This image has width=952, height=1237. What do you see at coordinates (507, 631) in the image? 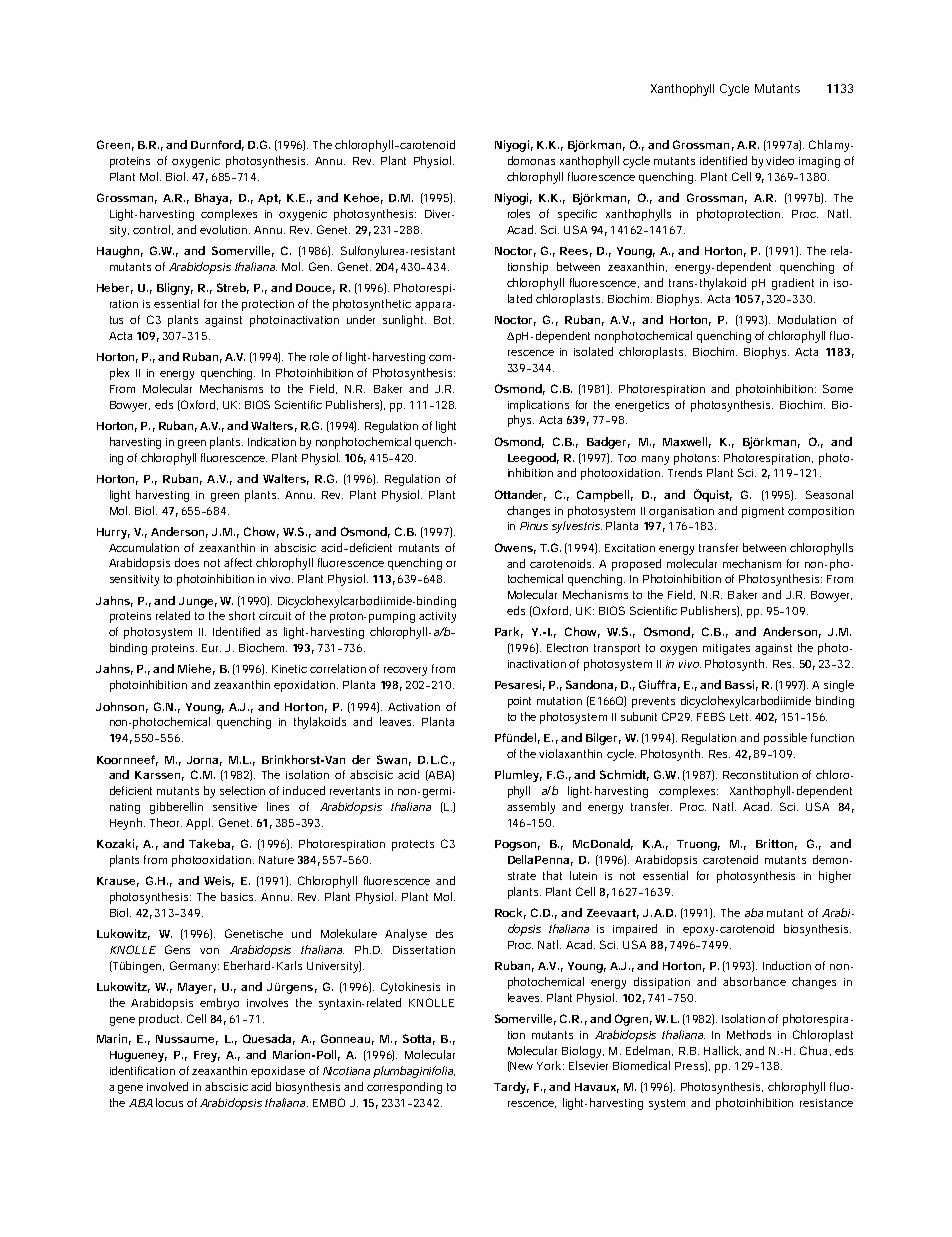
I see `Park` at bounding box center [507, 631].
